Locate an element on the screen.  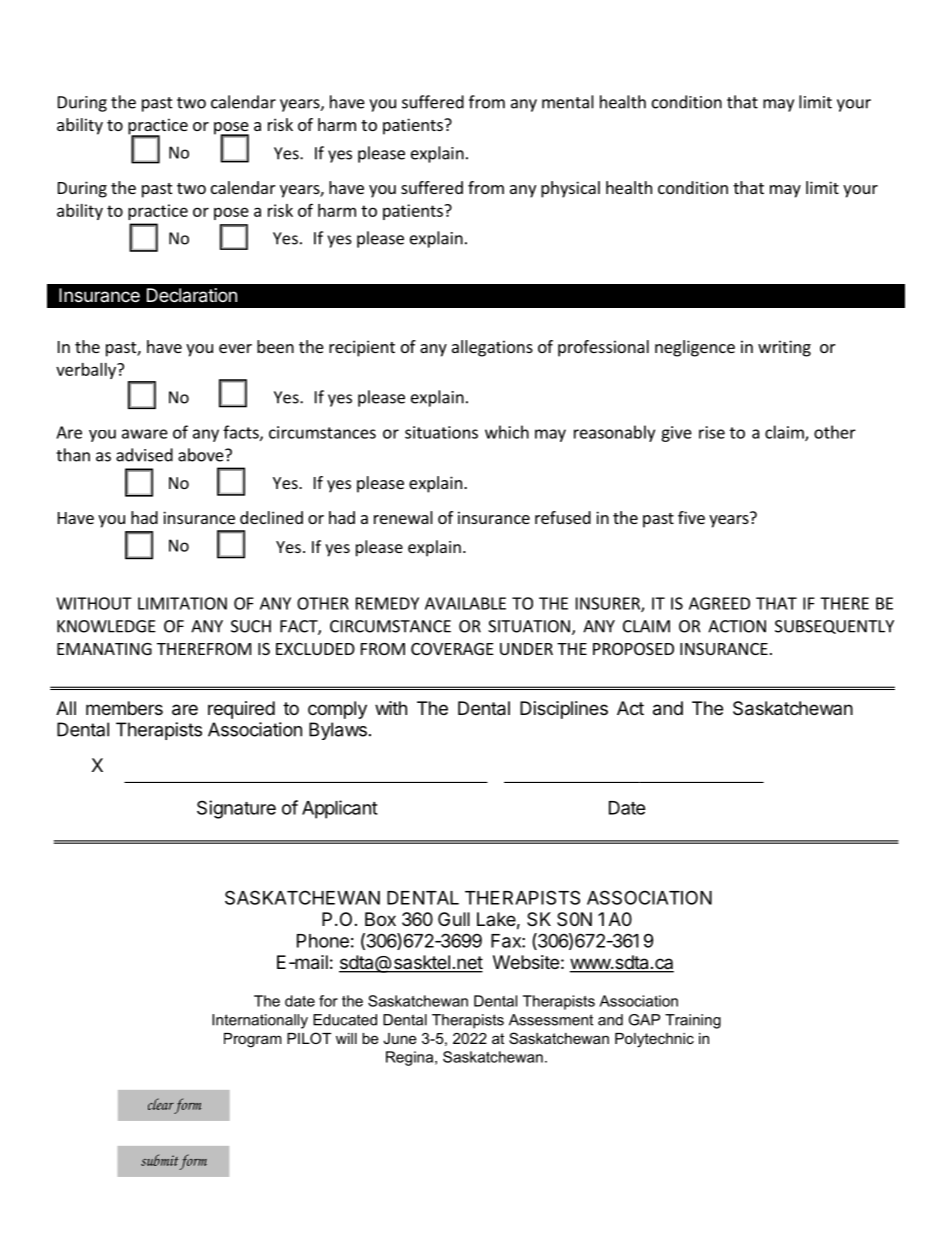
which is located at coordinates (507, 432).
